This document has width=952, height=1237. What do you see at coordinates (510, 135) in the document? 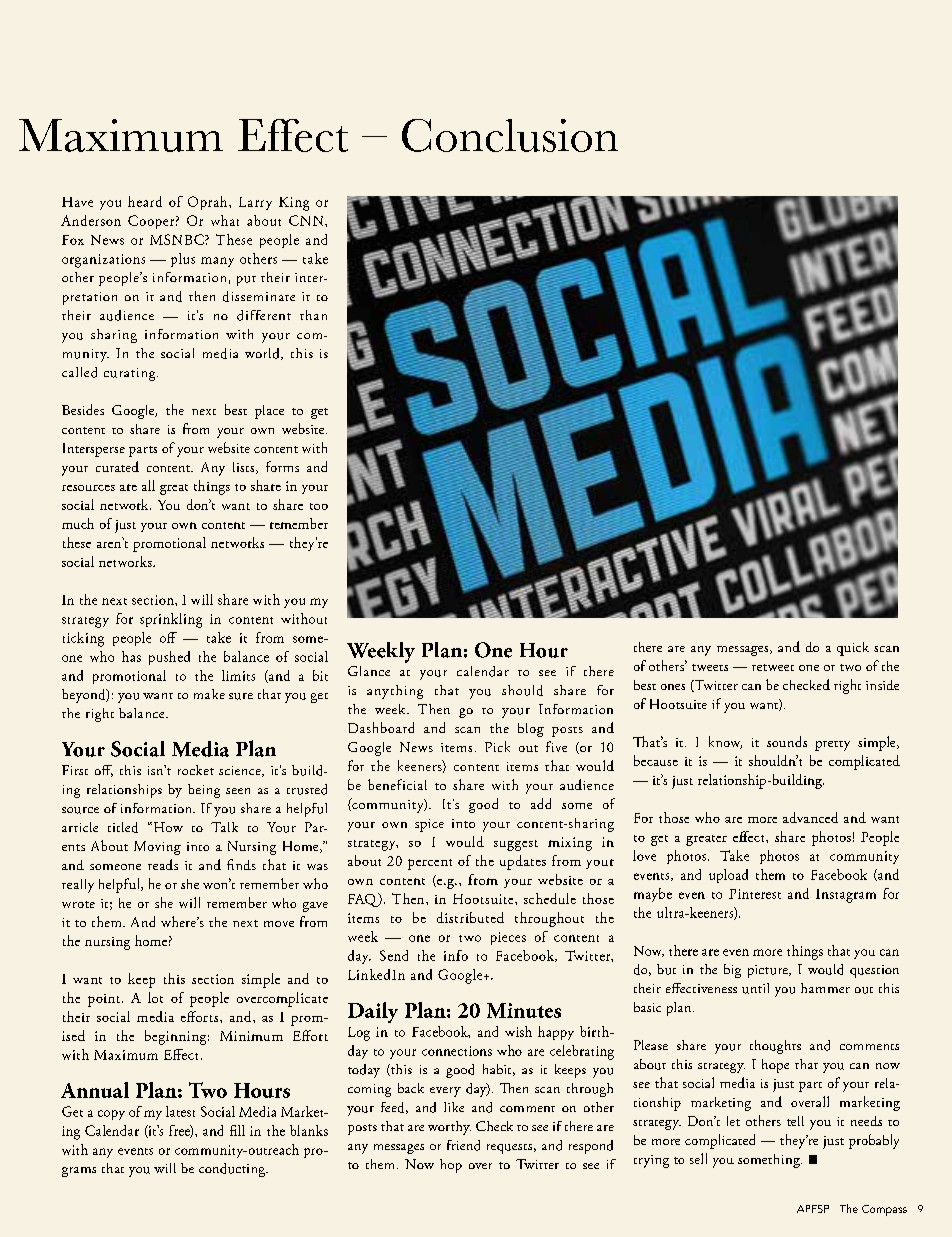
I see `Conclusion` at bounding box center [510, 135].
